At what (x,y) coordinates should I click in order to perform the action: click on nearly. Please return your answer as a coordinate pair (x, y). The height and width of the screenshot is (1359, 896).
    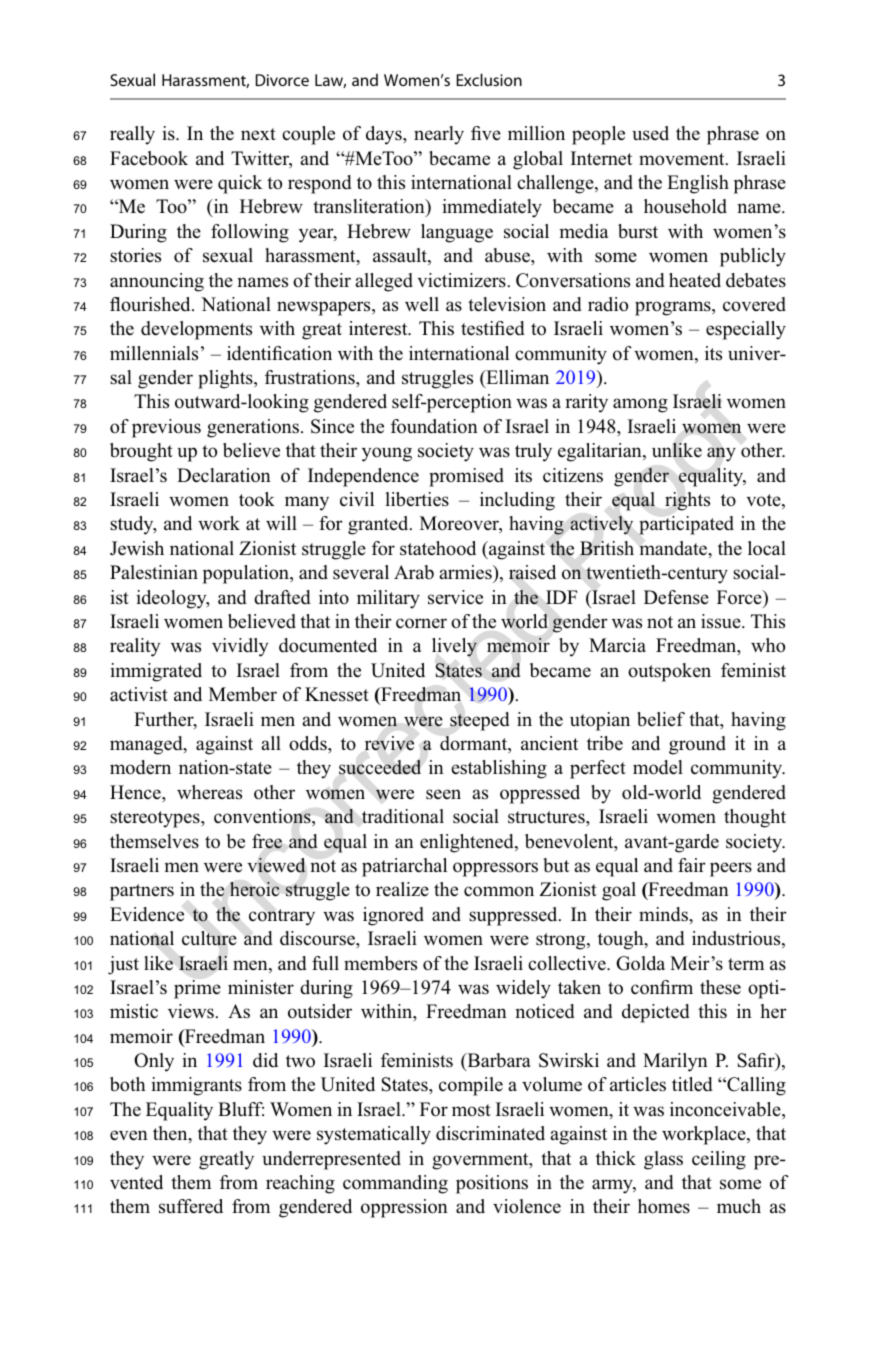
    Looking at the image, I should click on (439, 135).
